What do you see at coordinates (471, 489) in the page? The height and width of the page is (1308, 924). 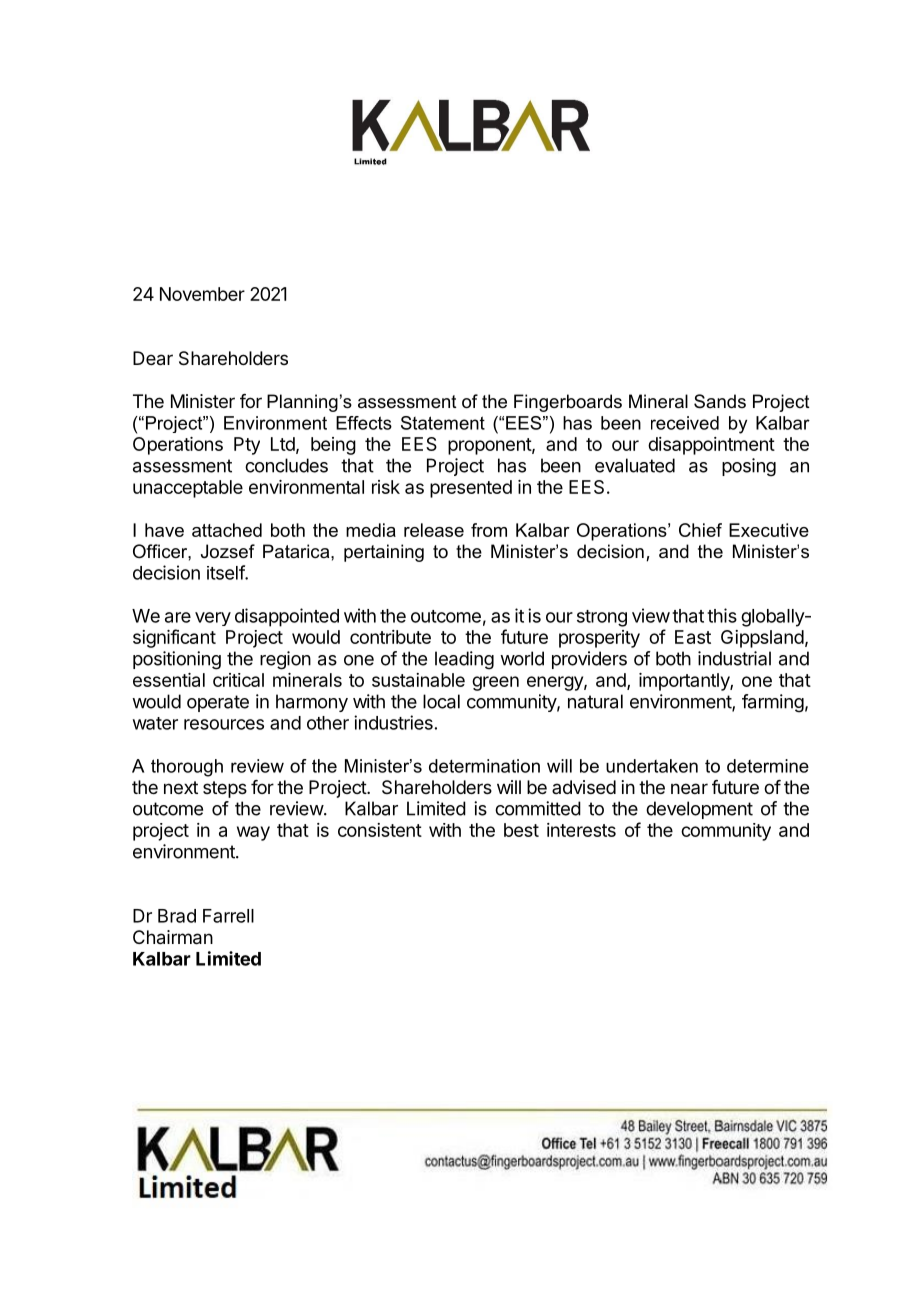 I see `presented` at bounding box center [471, 489].
